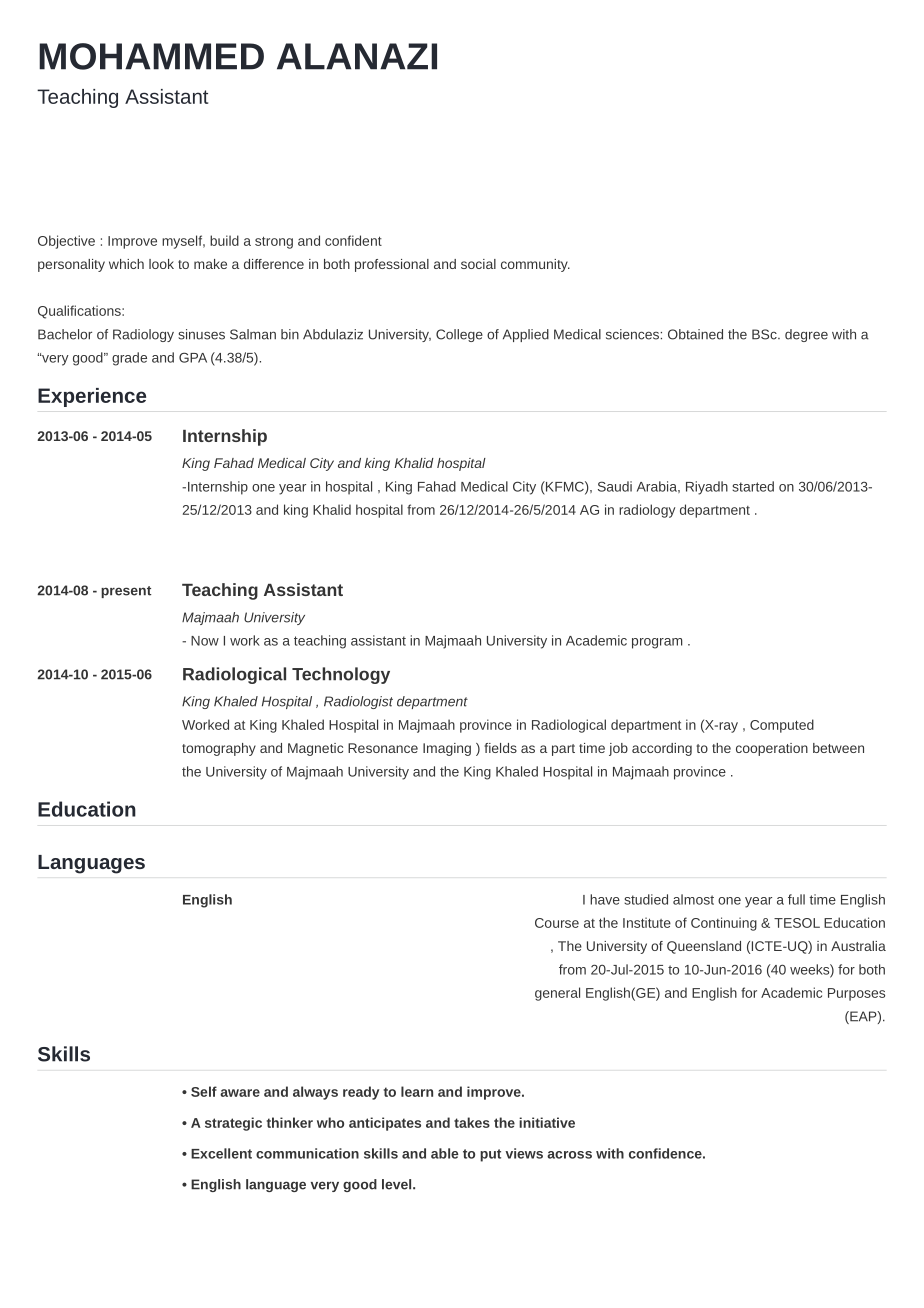  What do you see at coordinates (806, 335) in the image?
I see `degree` at bounding box center [806, 335].
